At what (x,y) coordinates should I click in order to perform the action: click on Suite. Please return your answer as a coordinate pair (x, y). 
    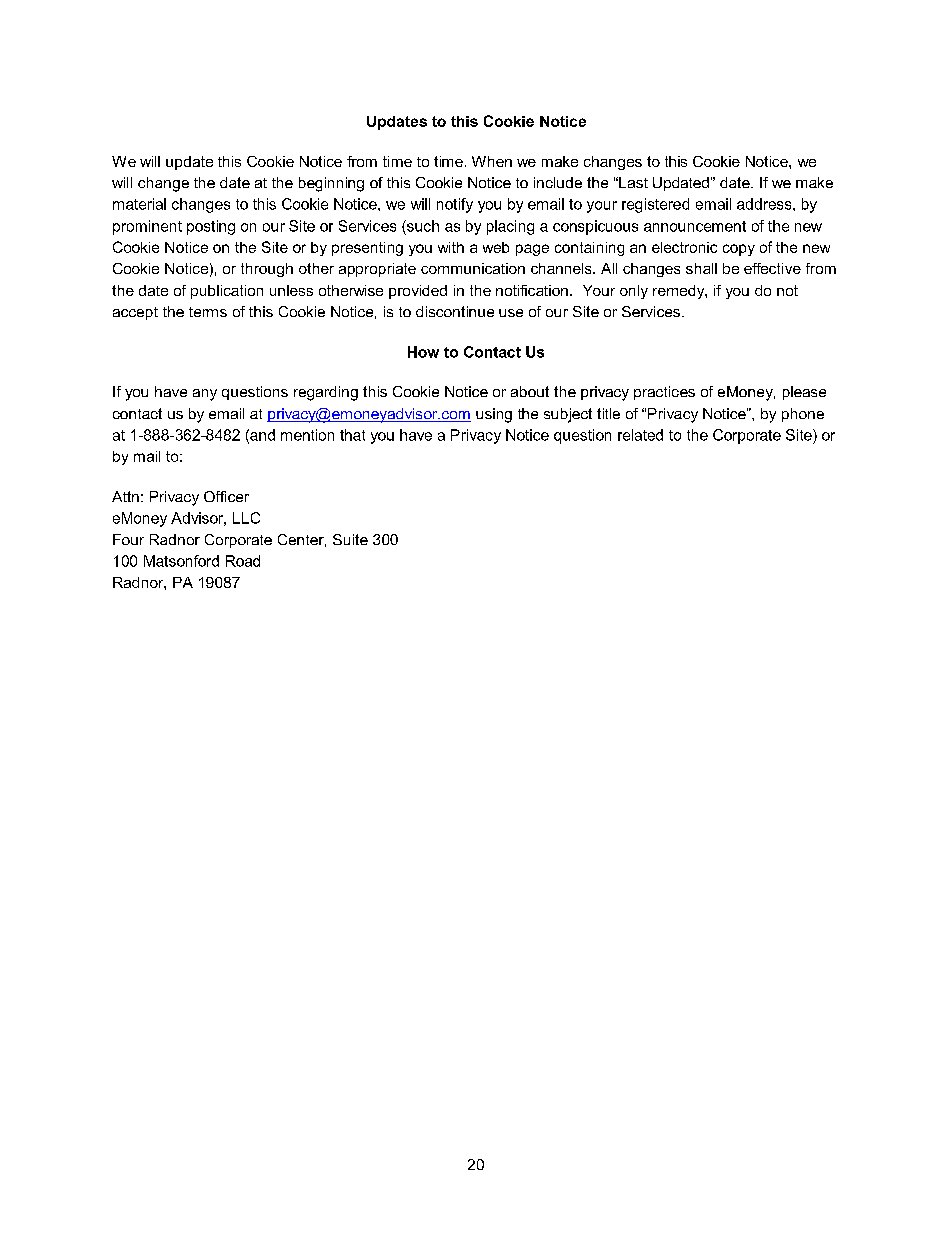
    Looking at the image, I should click on (350, 539).
